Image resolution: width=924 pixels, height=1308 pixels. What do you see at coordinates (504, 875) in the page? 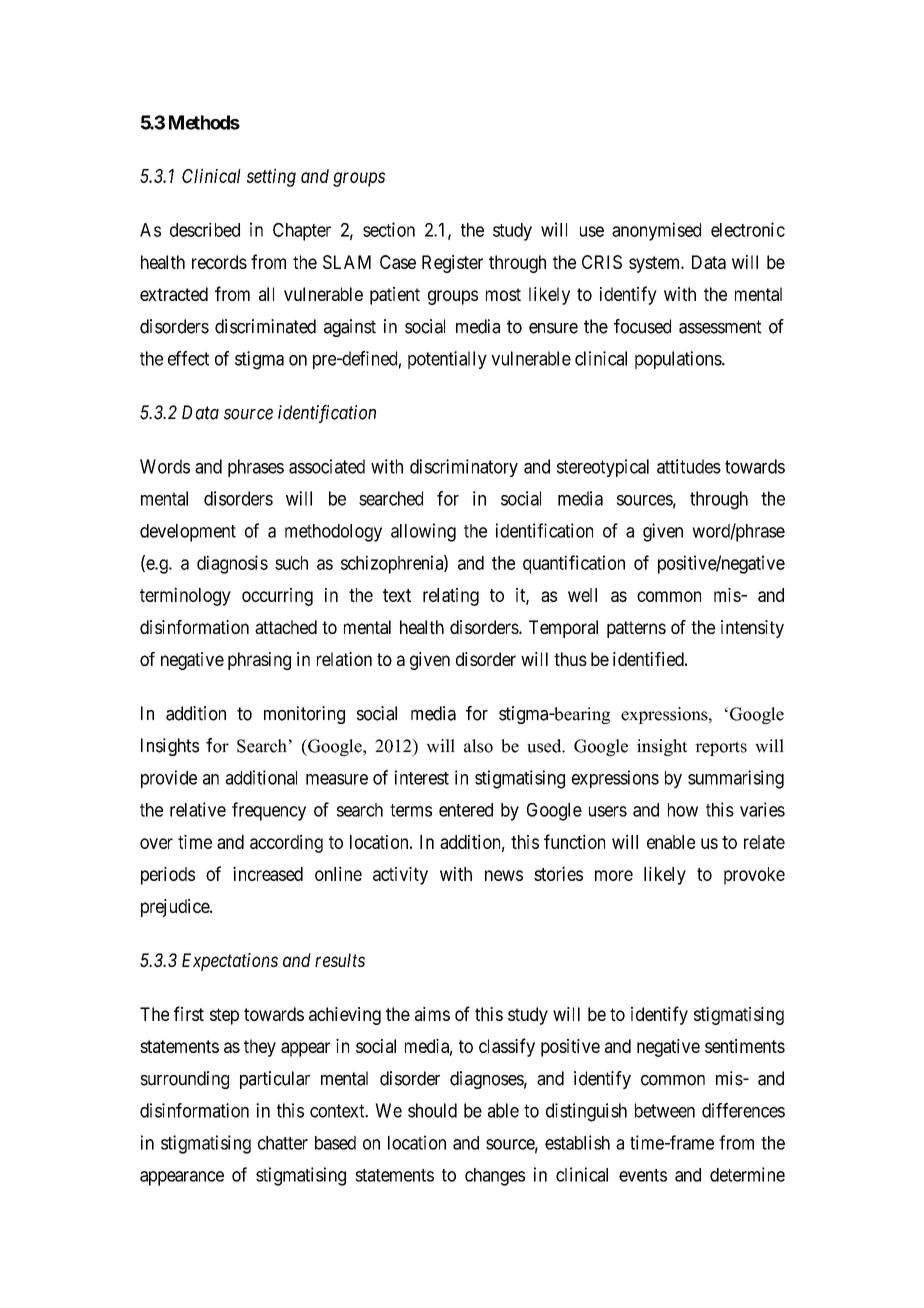
I see `news` at bounding box center [504, 875].
